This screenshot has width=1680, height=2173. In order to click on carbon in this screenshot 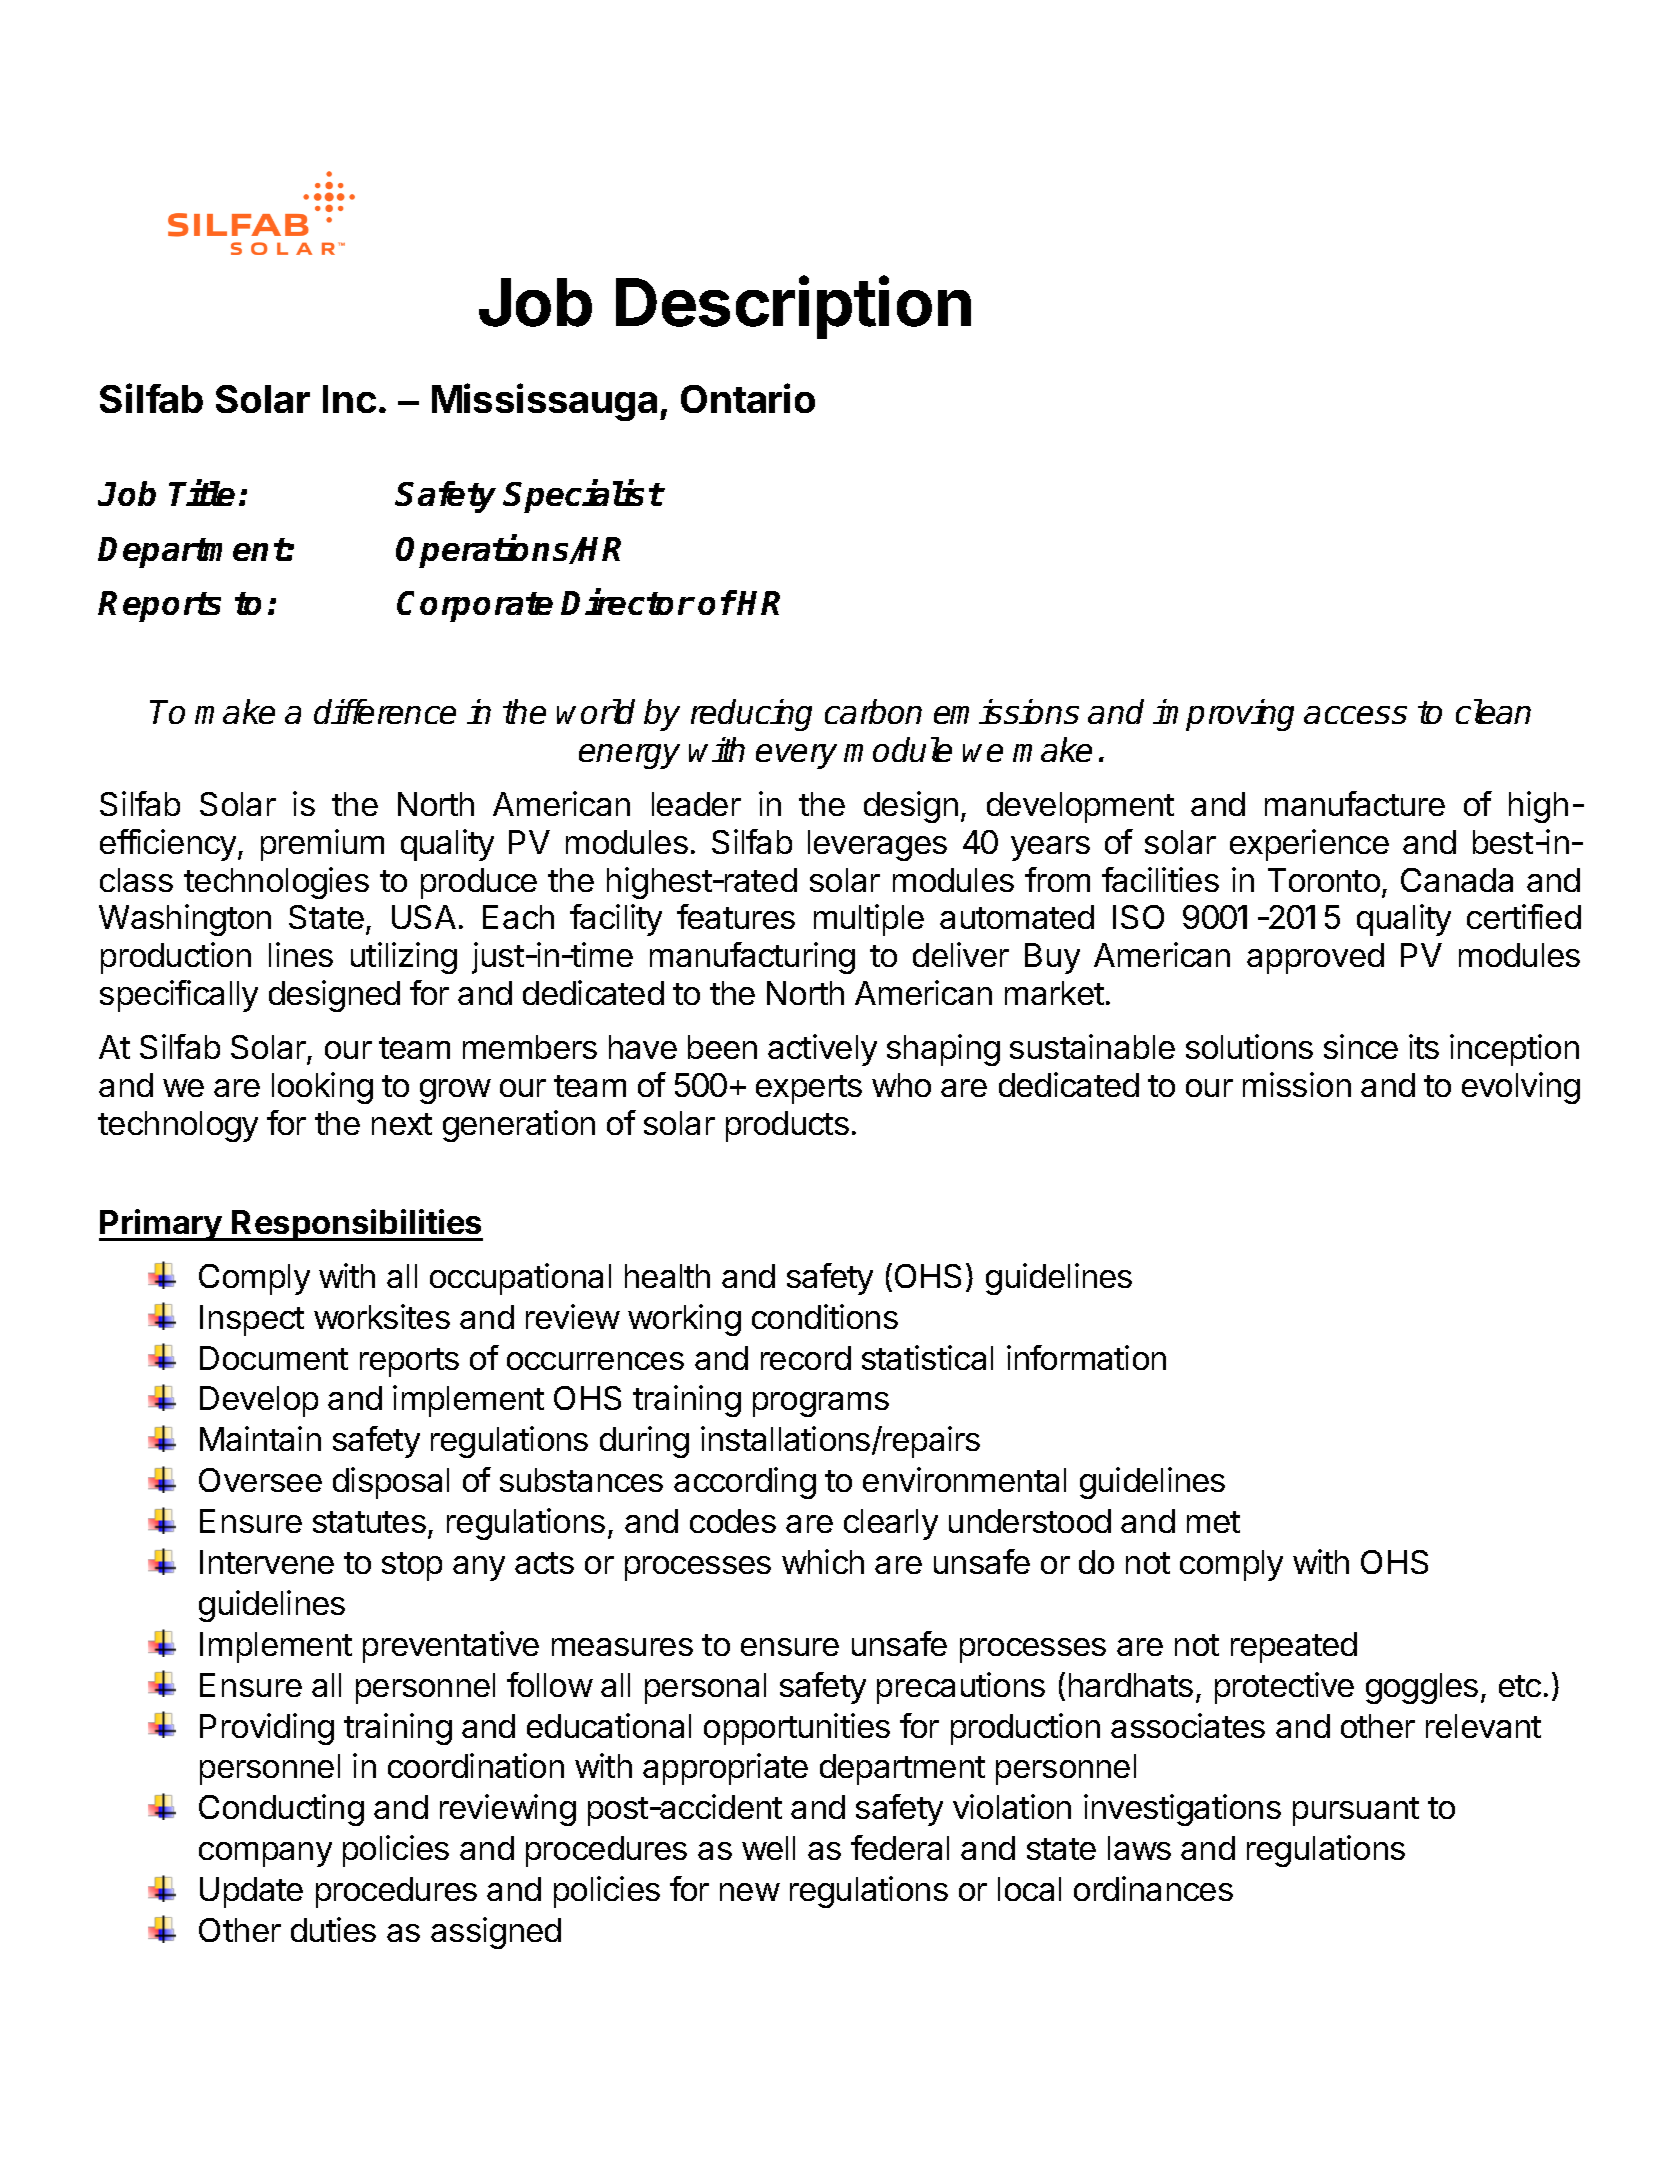, I will do `click(873, 711)`.
